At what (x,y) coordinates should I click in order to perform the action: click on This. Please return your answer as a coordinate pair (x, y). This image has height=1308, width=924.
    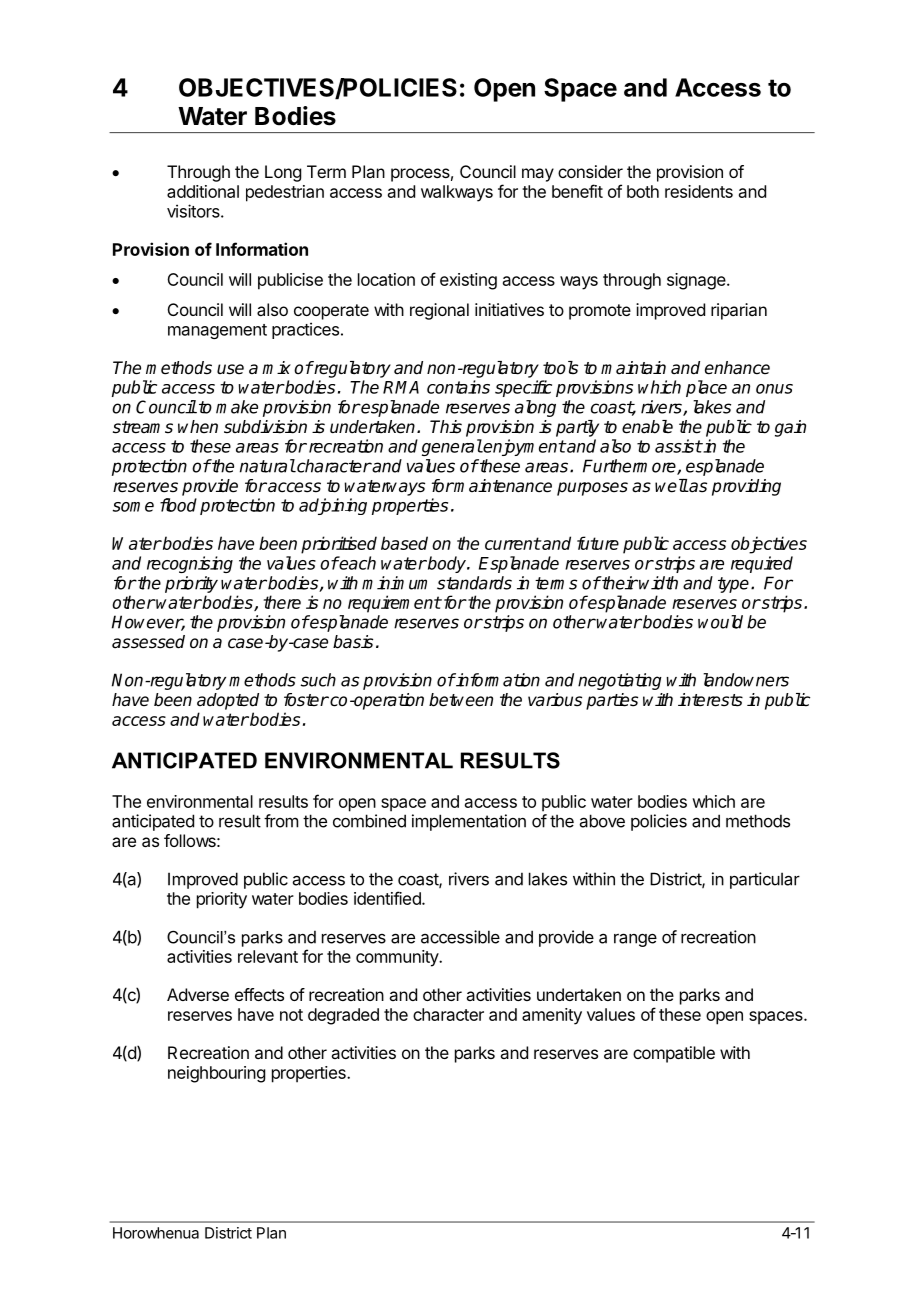
    Looking at the image, I should click on (446, 427).
